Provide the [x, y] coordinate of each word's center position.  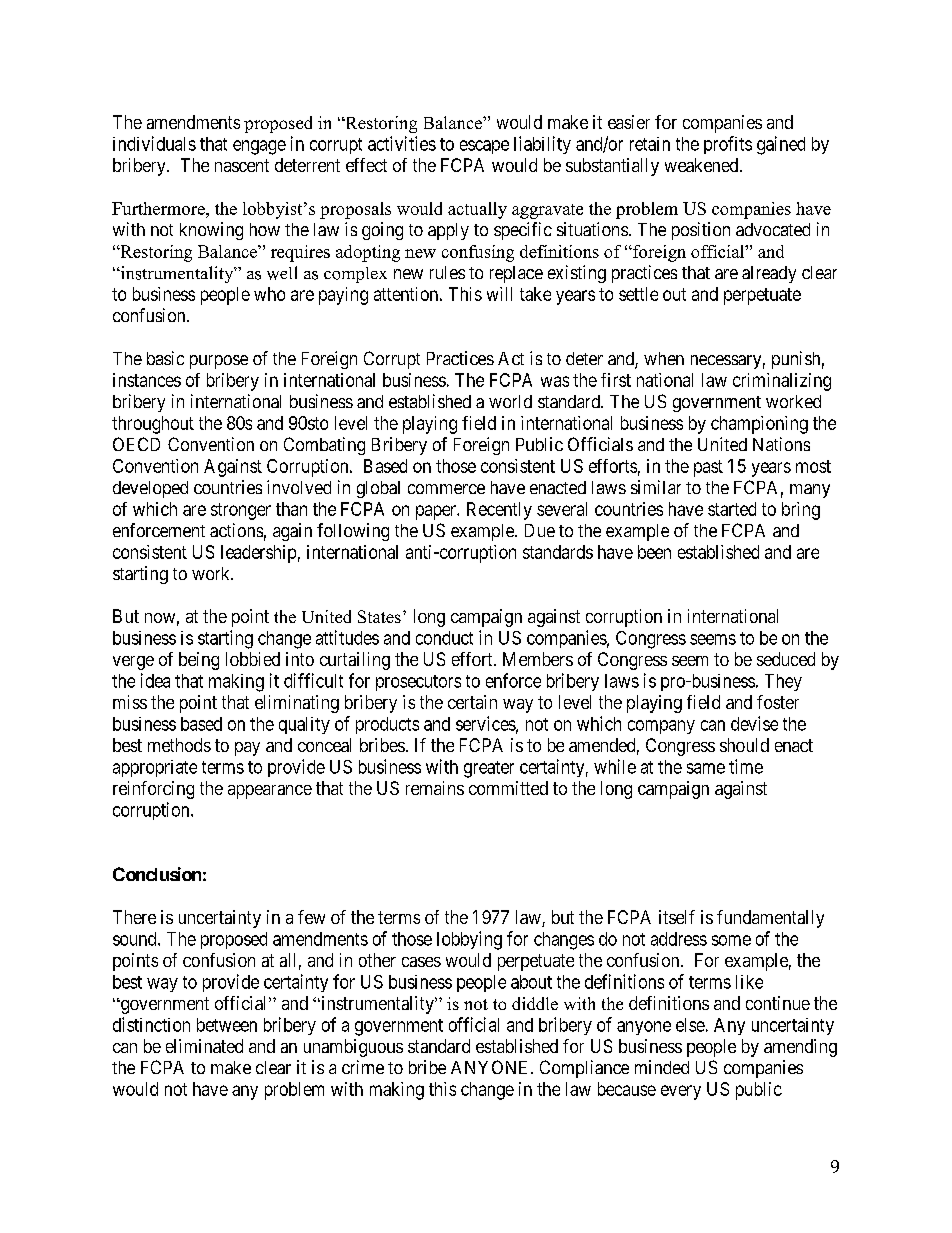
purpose [219, 362]
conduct [444, 638]
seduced [786, 659]
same [706, 768]
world [510, 401]
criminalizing [782, 382]
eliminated [204, 1046]
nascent [242, 165]
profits [728, 145]
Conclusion [157, 874]
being [199, 661]
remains [435, 788]
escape [484, 147]
